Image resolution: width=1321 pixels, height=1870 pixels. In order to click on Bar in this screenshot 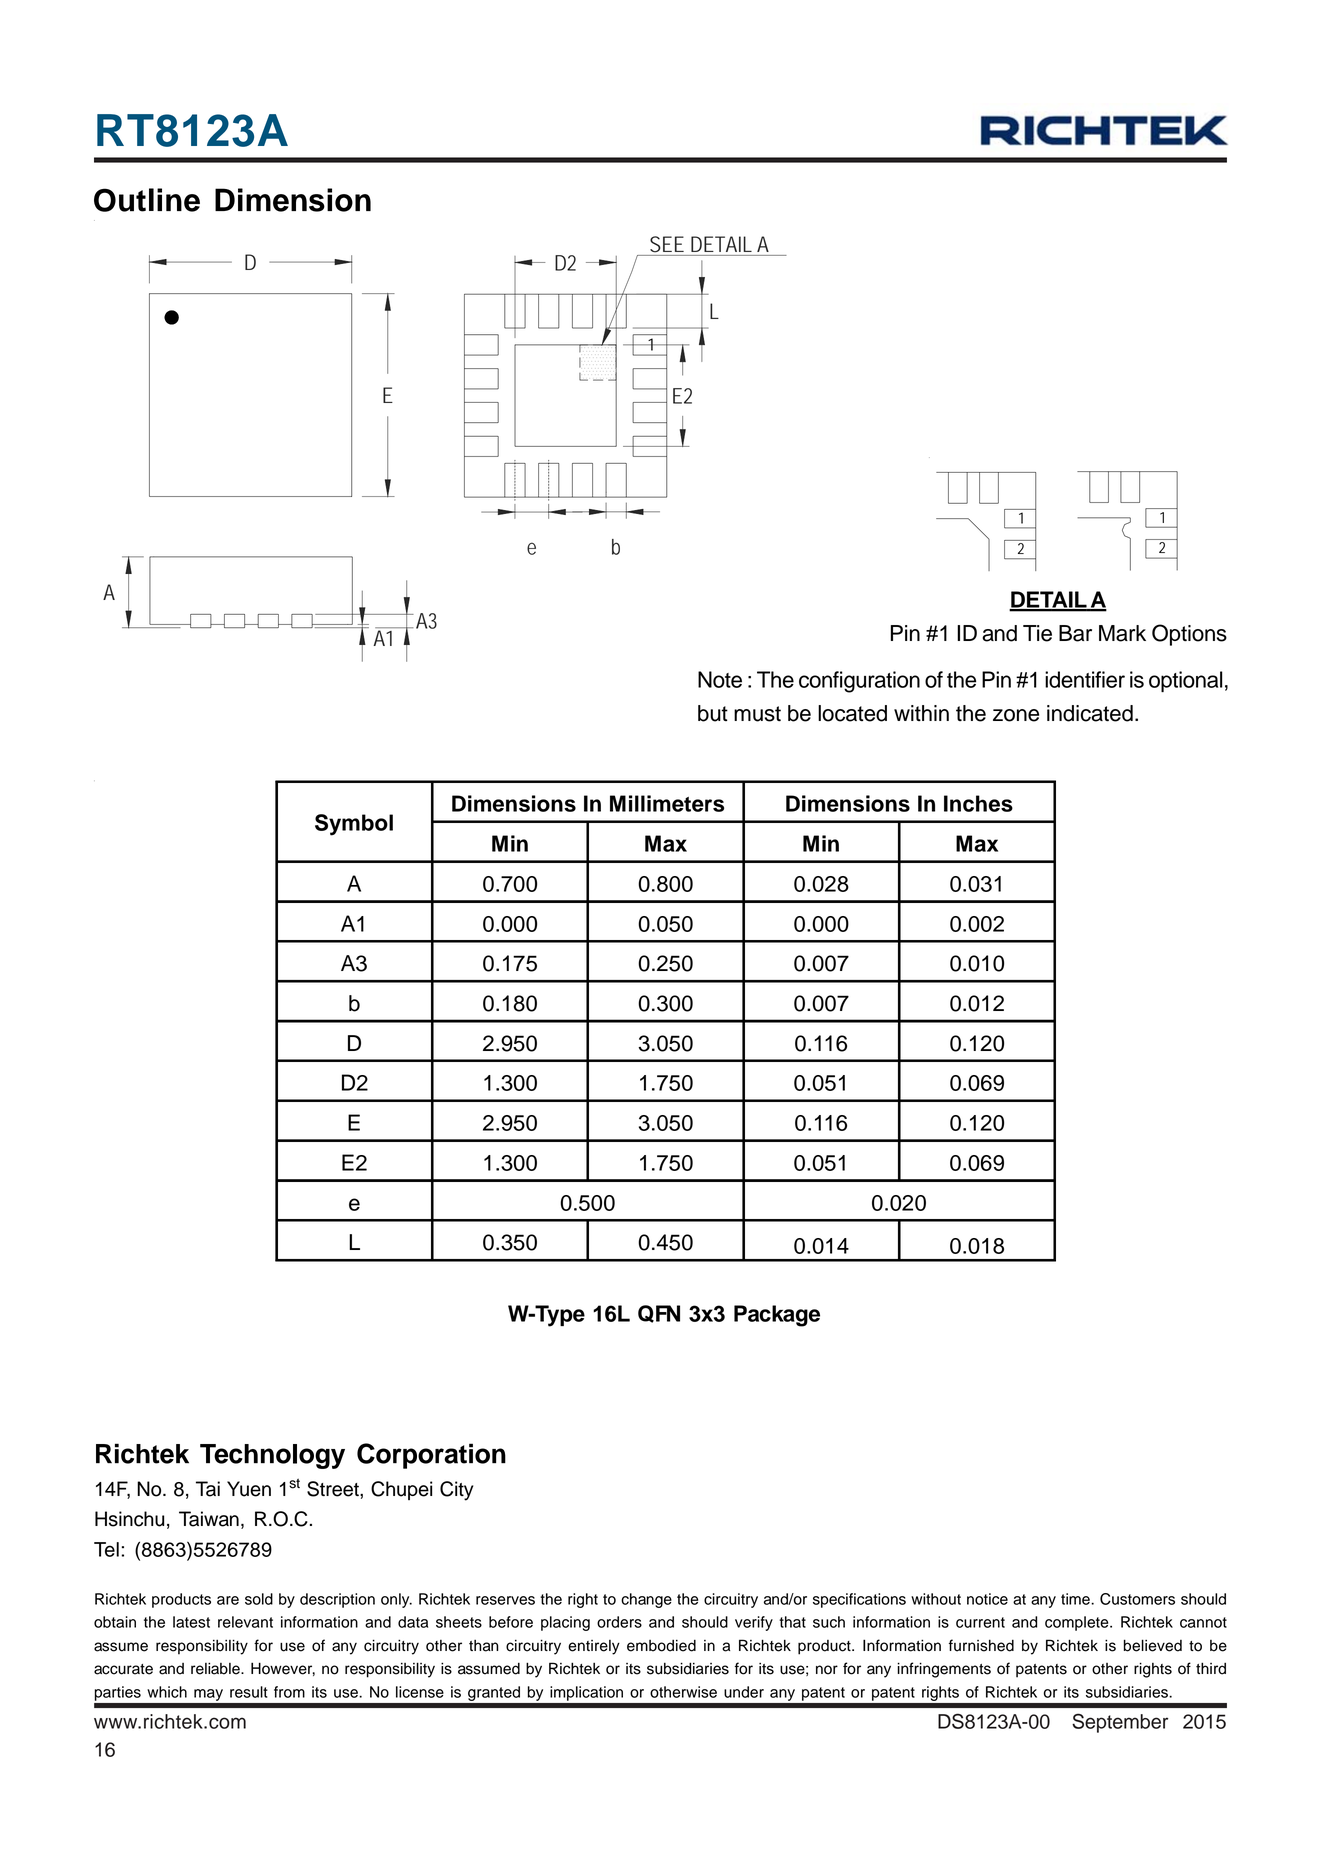, I will do `click(1075, 633)`.
